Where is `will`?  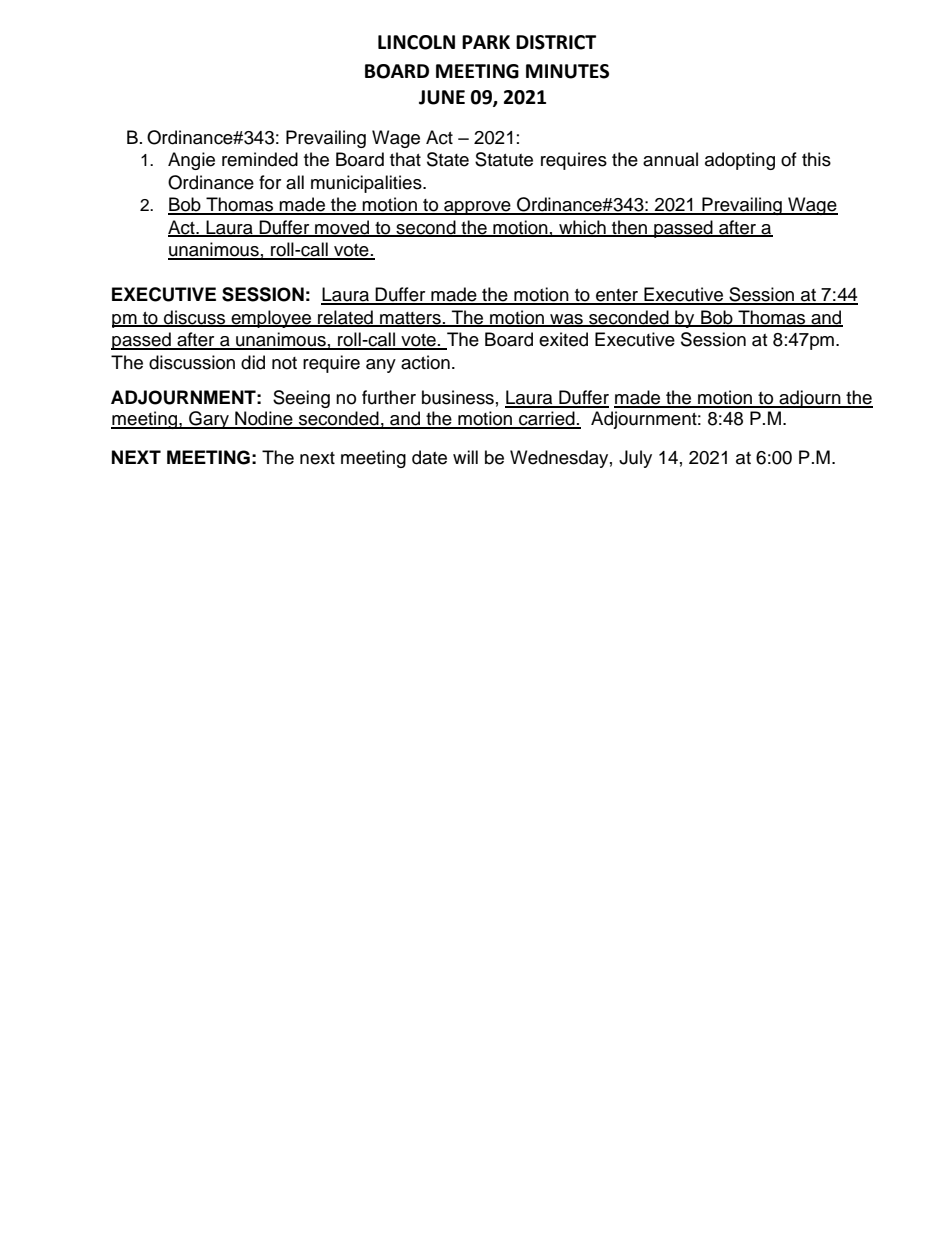
will is located at coordinates (465, 457).
